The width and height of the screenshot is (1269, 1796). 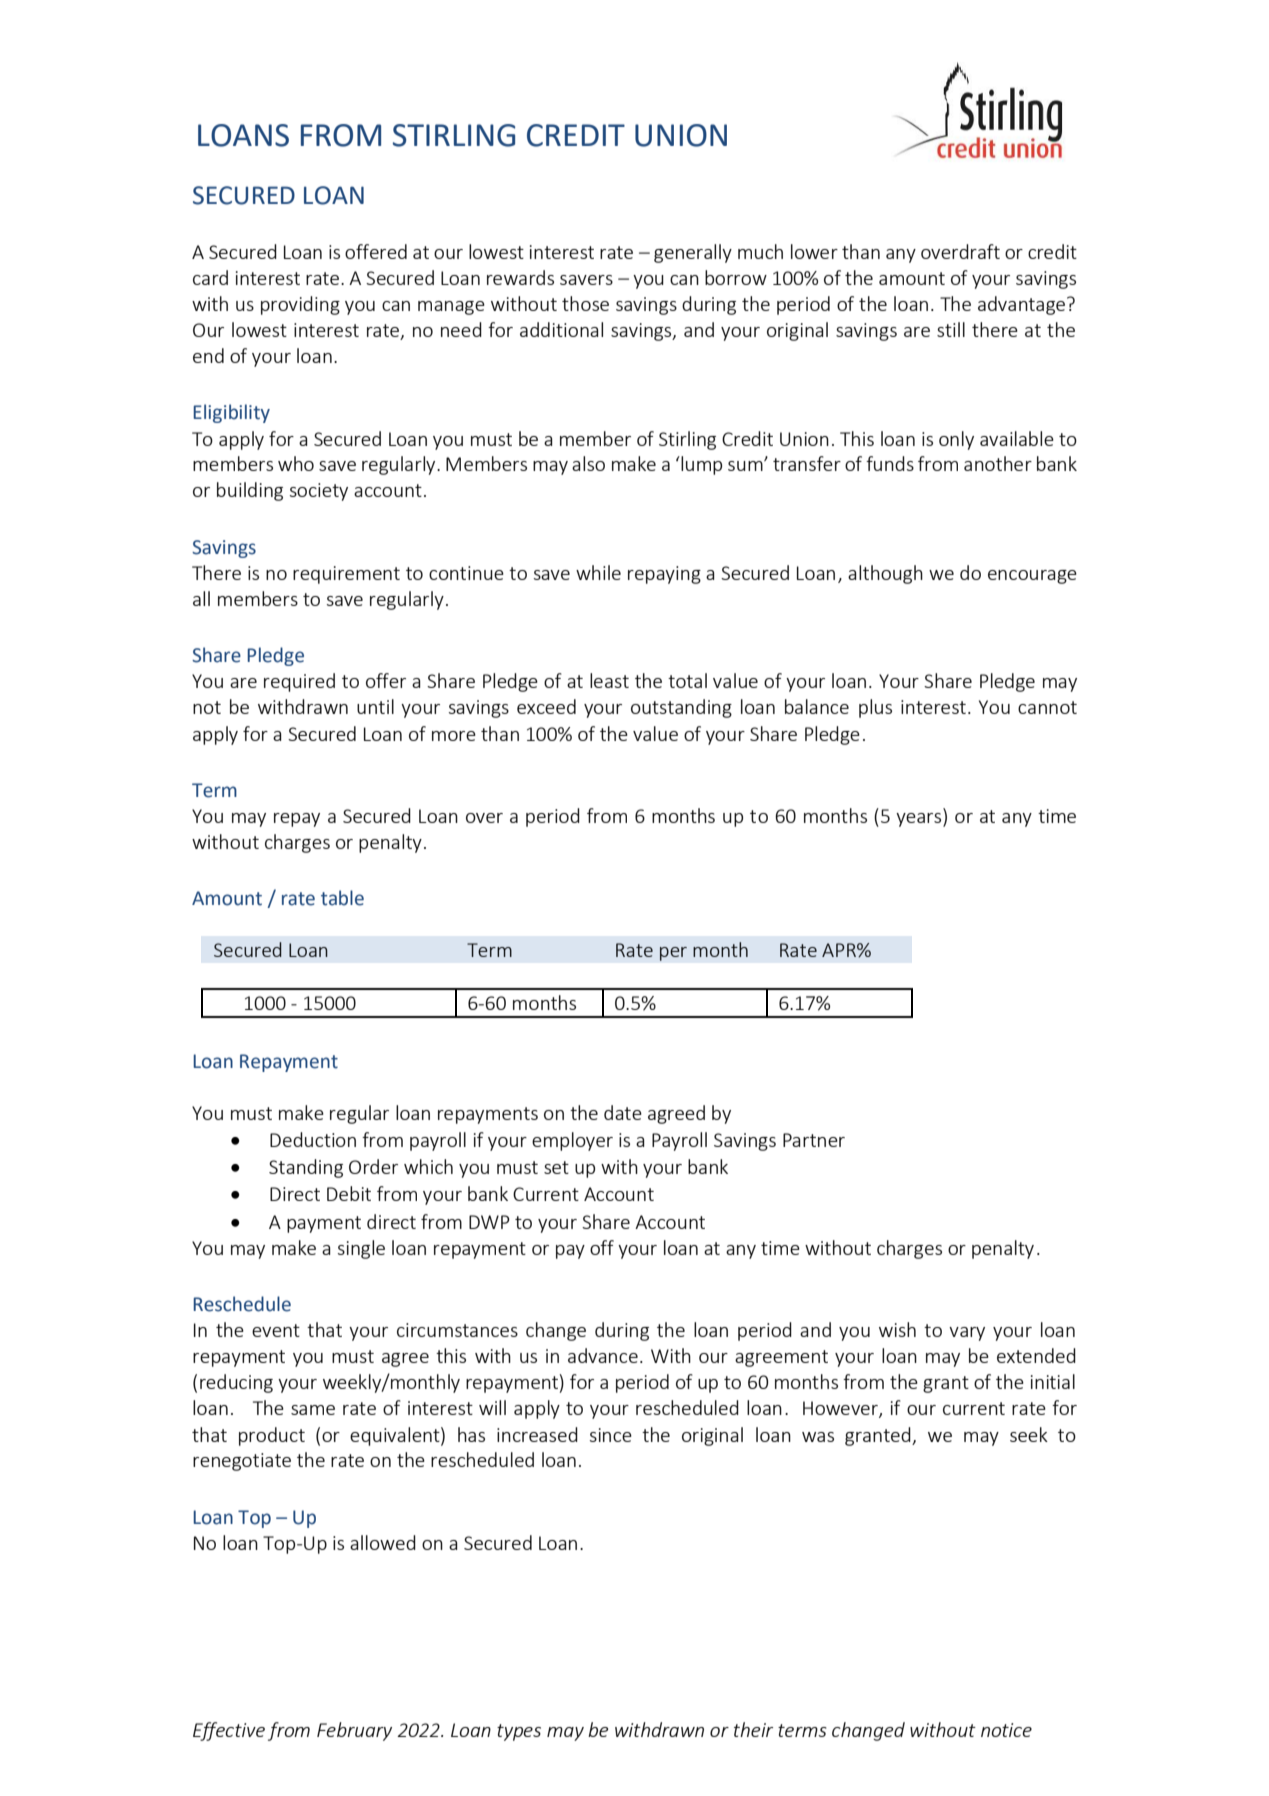 I want to click on still, so click(x=951, y=329).
